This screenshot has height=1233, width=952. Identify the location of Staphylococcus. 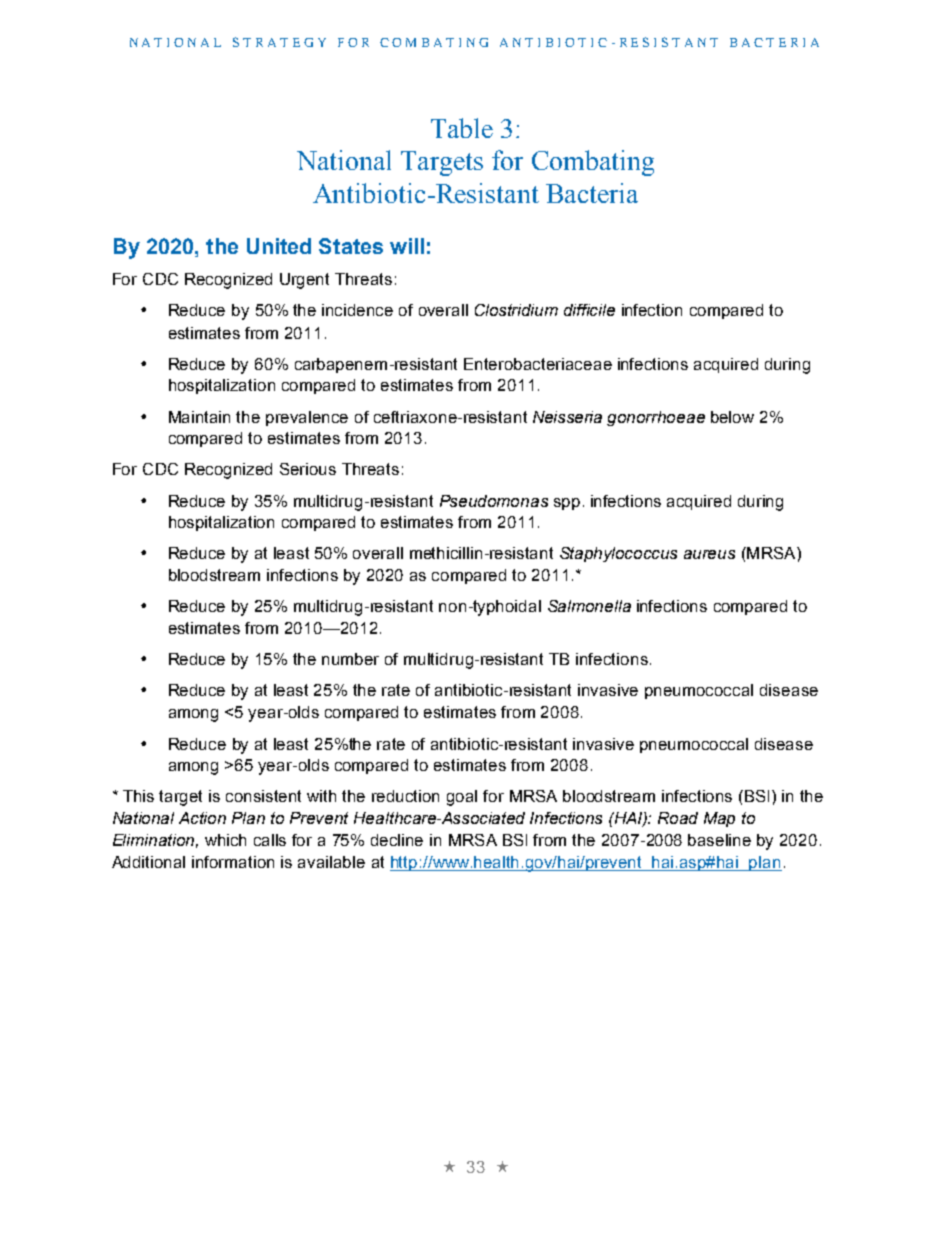
(618, 554).
